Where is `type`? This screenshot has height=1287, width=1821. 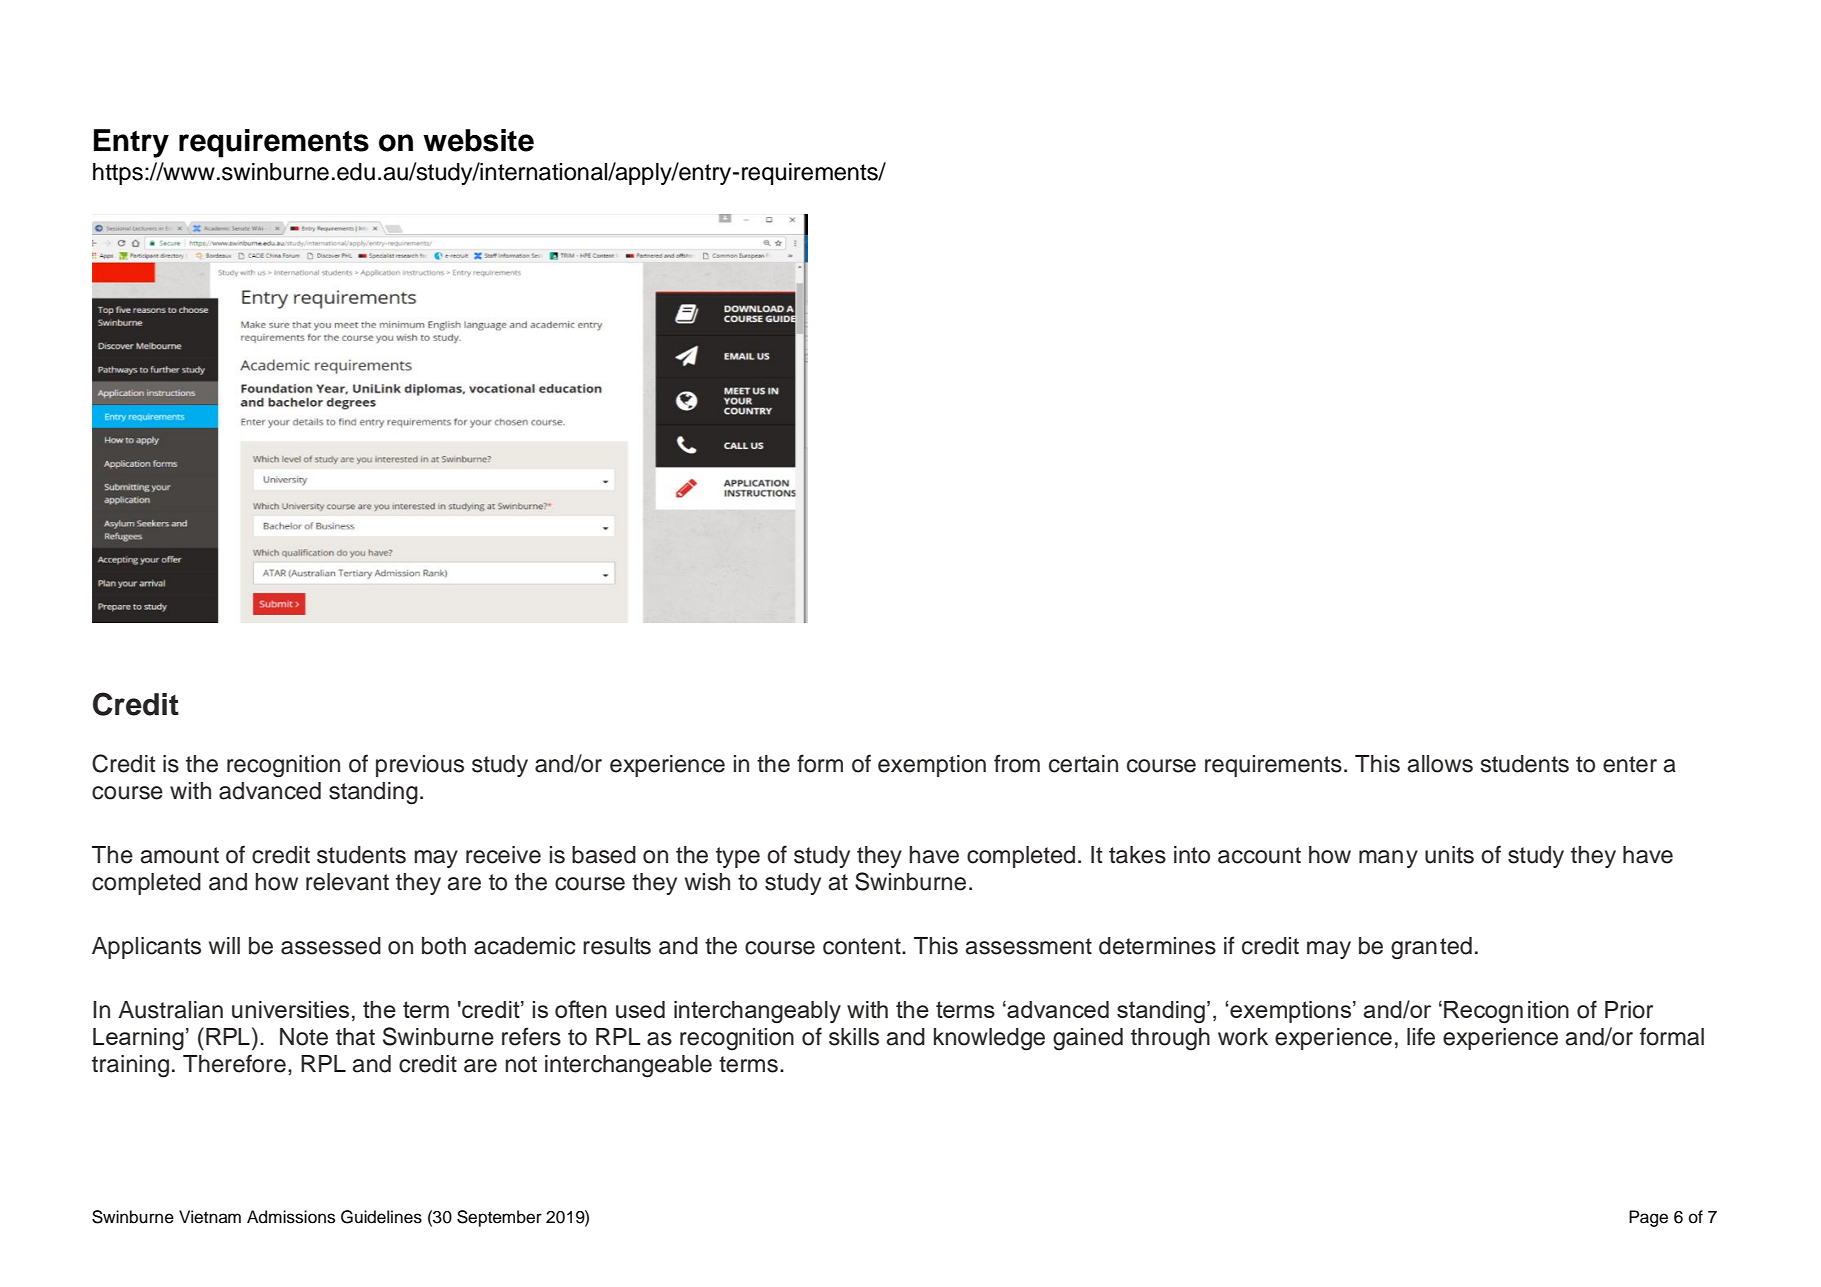
type is located at coordinates (738, 857).
